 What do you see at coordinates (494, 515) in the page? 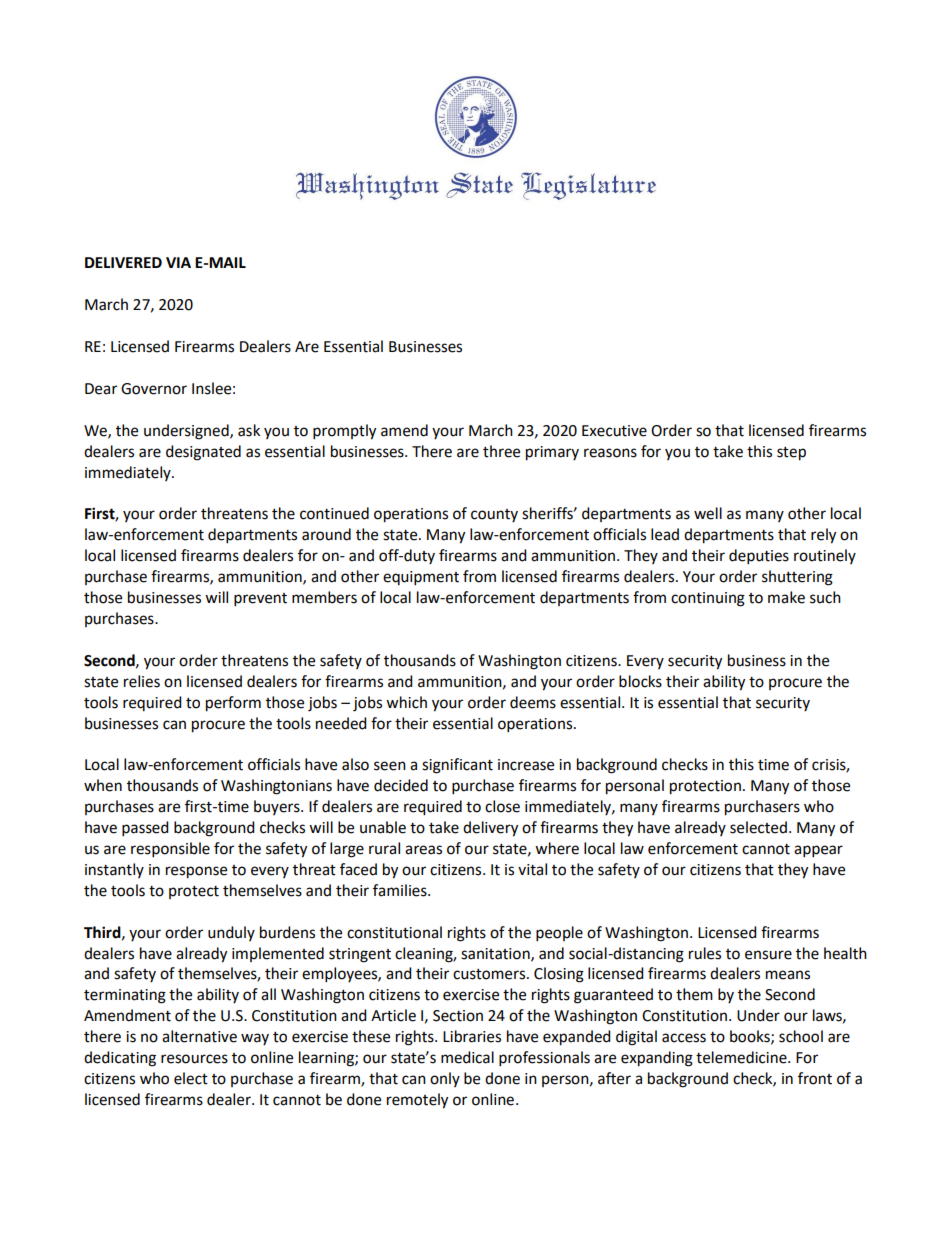
I see `county` at bounding box center [494, 515].
